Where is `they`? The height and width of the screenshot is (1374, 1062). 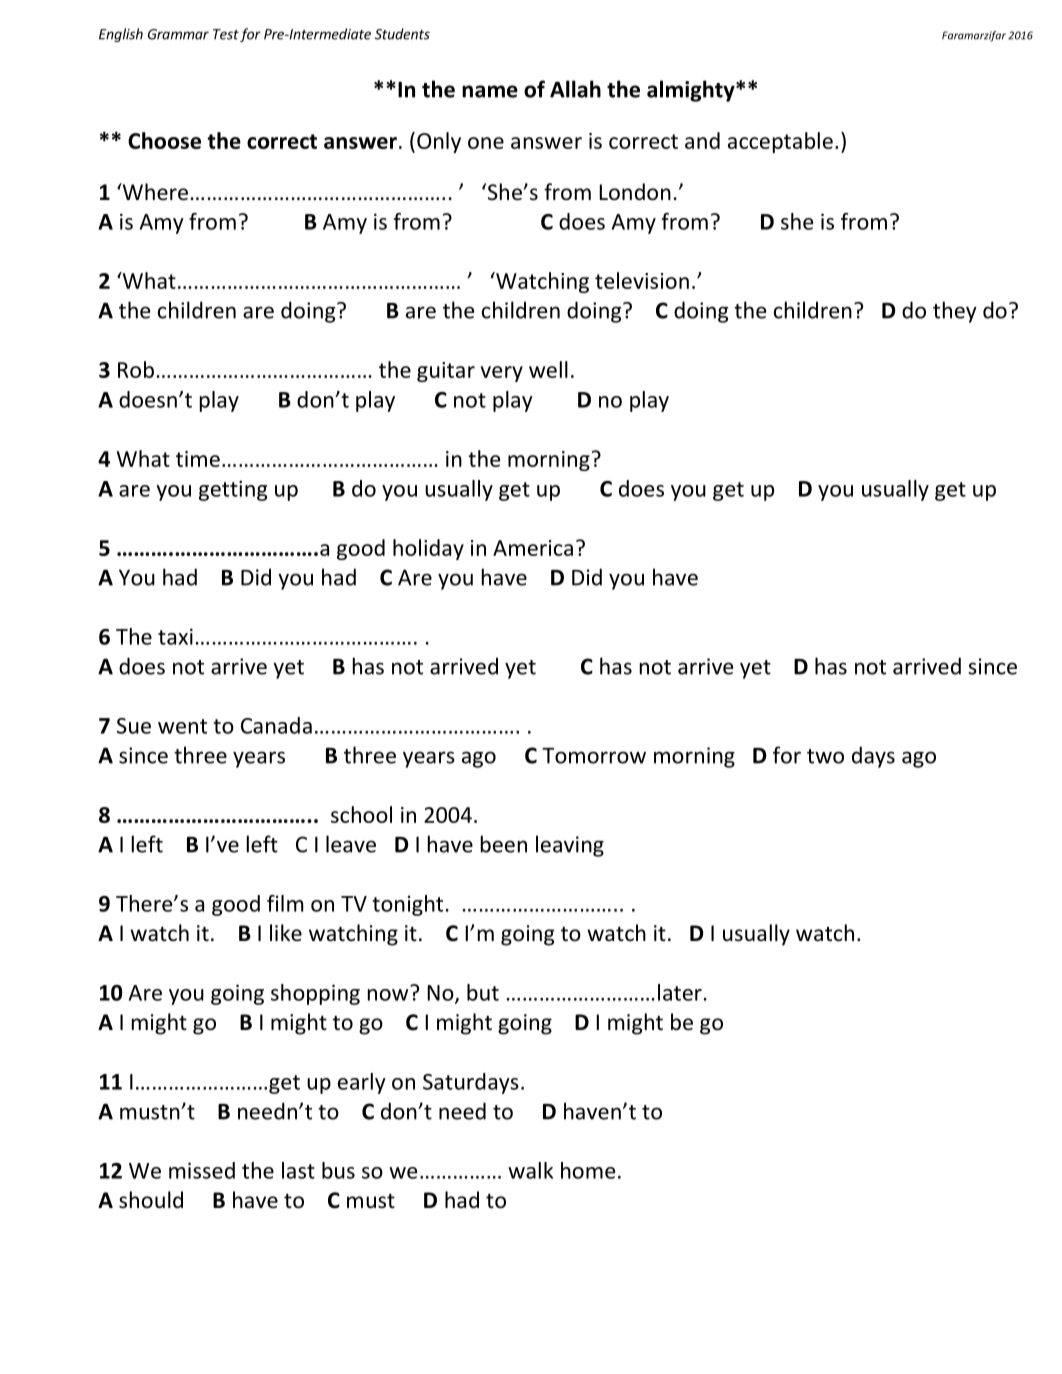 they is located at coordinates (955, 312).
